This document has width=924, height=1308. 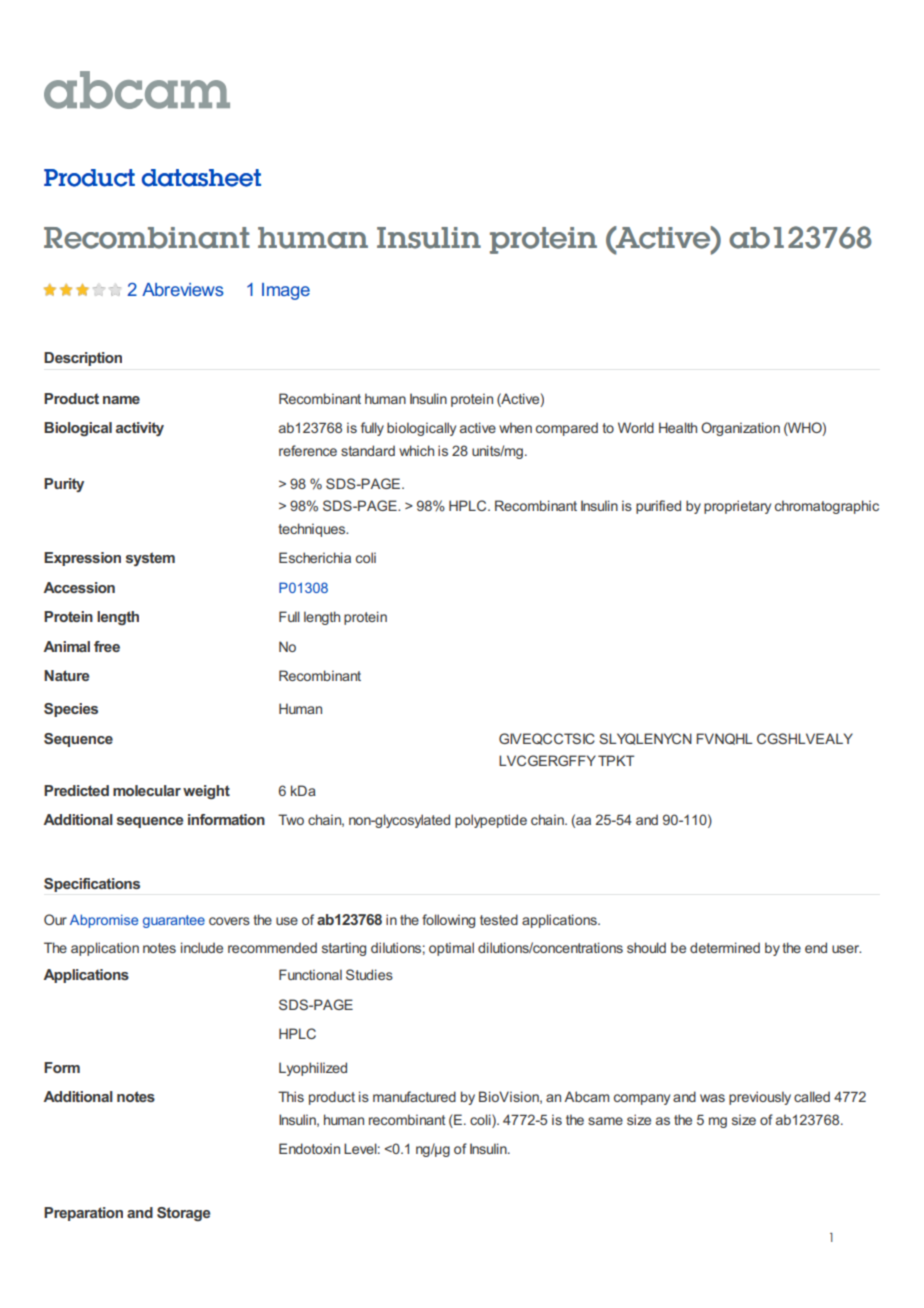 What do you see at coordinates (140, 429) in the document?
I see `activity` at bounding box center [140, 429].
